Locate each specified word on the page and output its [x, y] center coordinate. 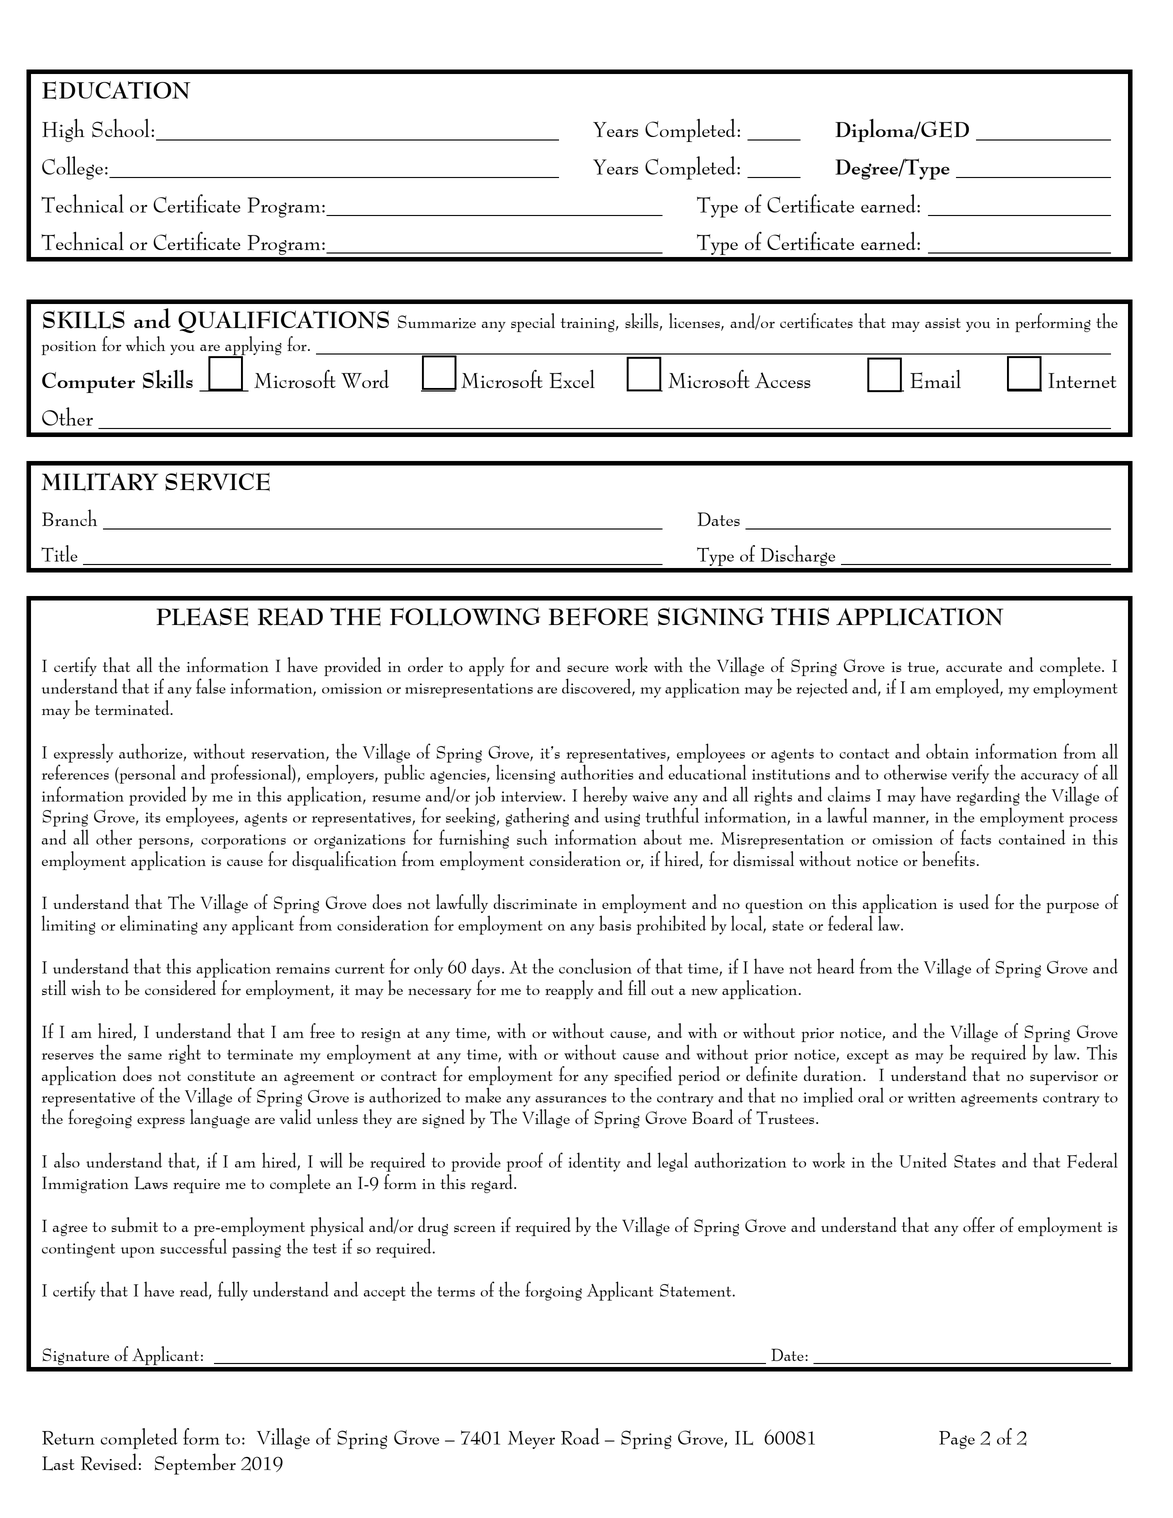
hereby [605, 797]
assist [943, 323]
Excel [572, 379]
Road [580, 1436]
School [122, 128]
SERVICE [217, 481]
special [533, 322]
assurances [571, 1099]
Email [935, 379]
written [932, 1097]
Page [957, 1440]
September [195, 1464]
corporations [243, 841]
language [220, 1118]
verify [970, 774]
